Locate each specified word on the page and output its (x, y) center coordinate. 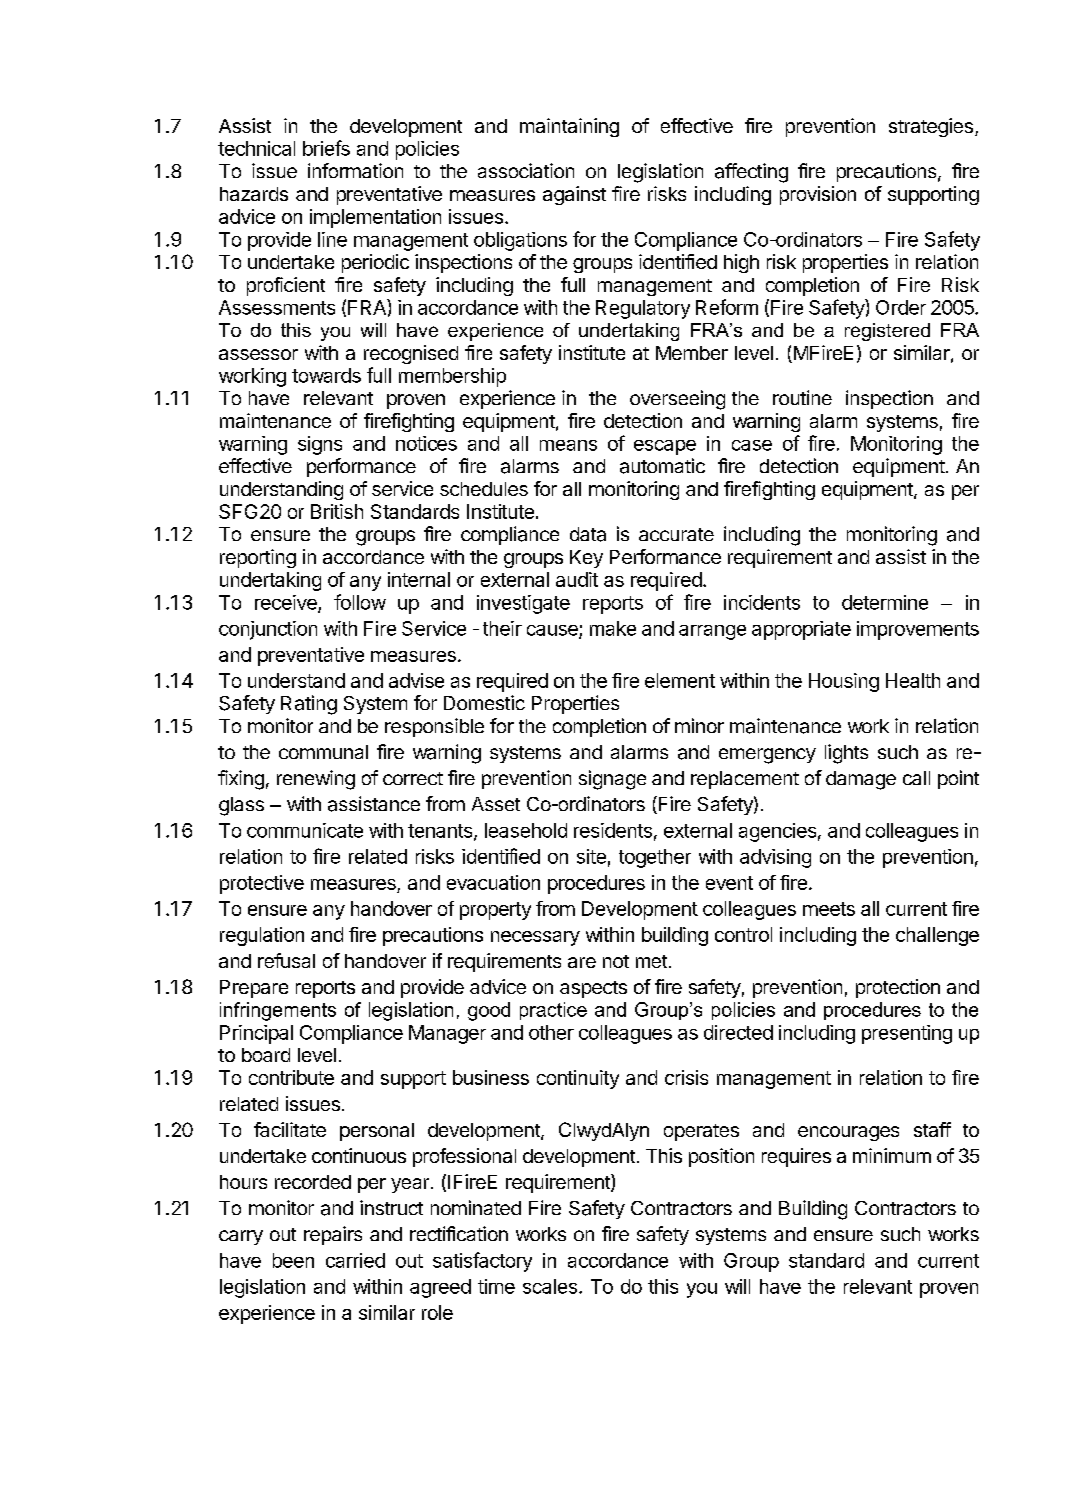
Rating (309, 705)
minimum (892, 1155)
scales (550, 1286)
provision (818, 195)
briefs (326, 148)
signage (612, 780)
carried (355, 1260)
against (574, 195)
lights (846, 754)
